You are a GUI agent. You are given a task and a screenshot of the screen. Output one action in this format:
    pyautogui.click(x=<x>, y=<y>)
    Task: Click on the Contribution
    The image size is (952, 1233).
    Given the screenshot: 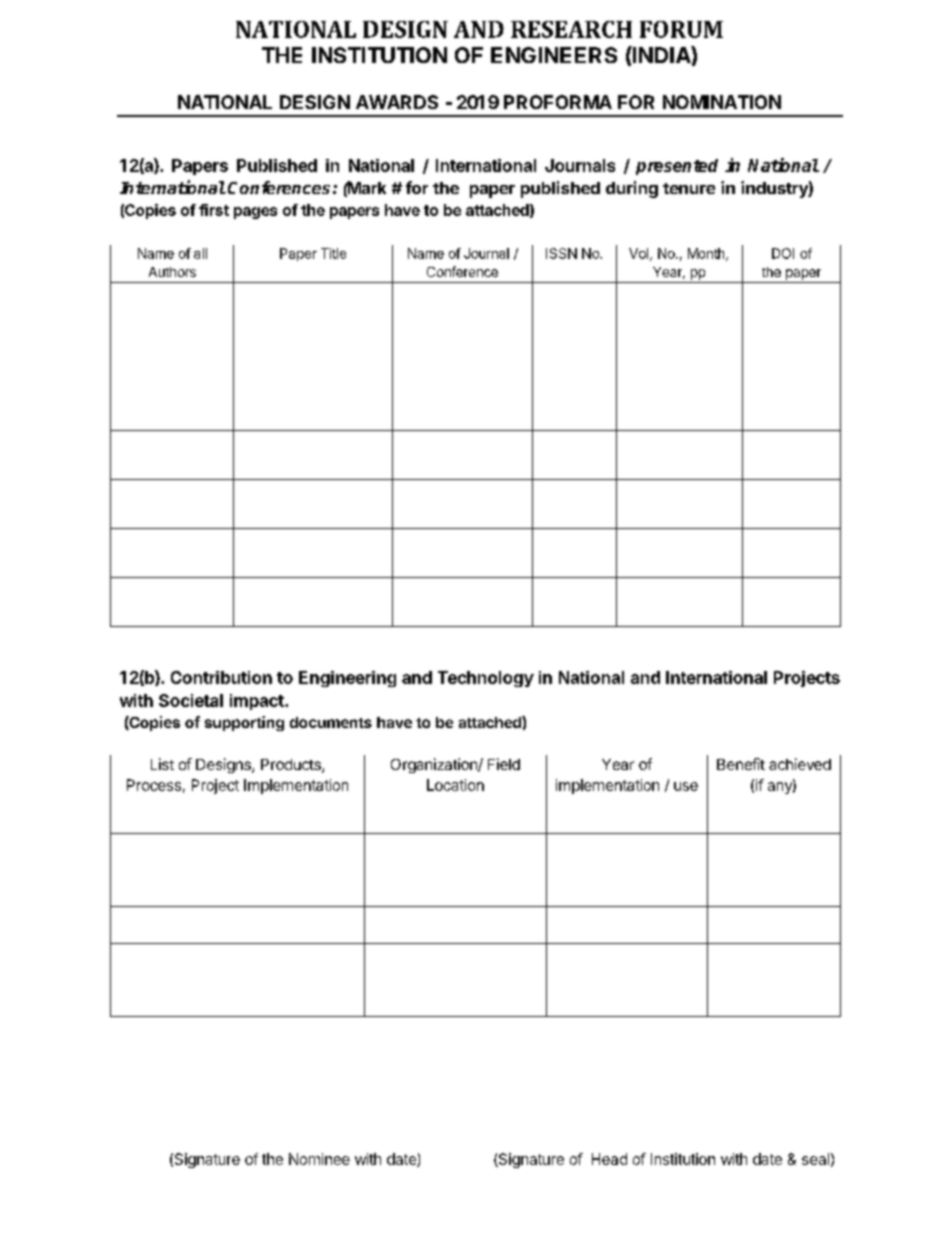 What is the action you would take?
    pyautogui.click(x=221, y=677)
